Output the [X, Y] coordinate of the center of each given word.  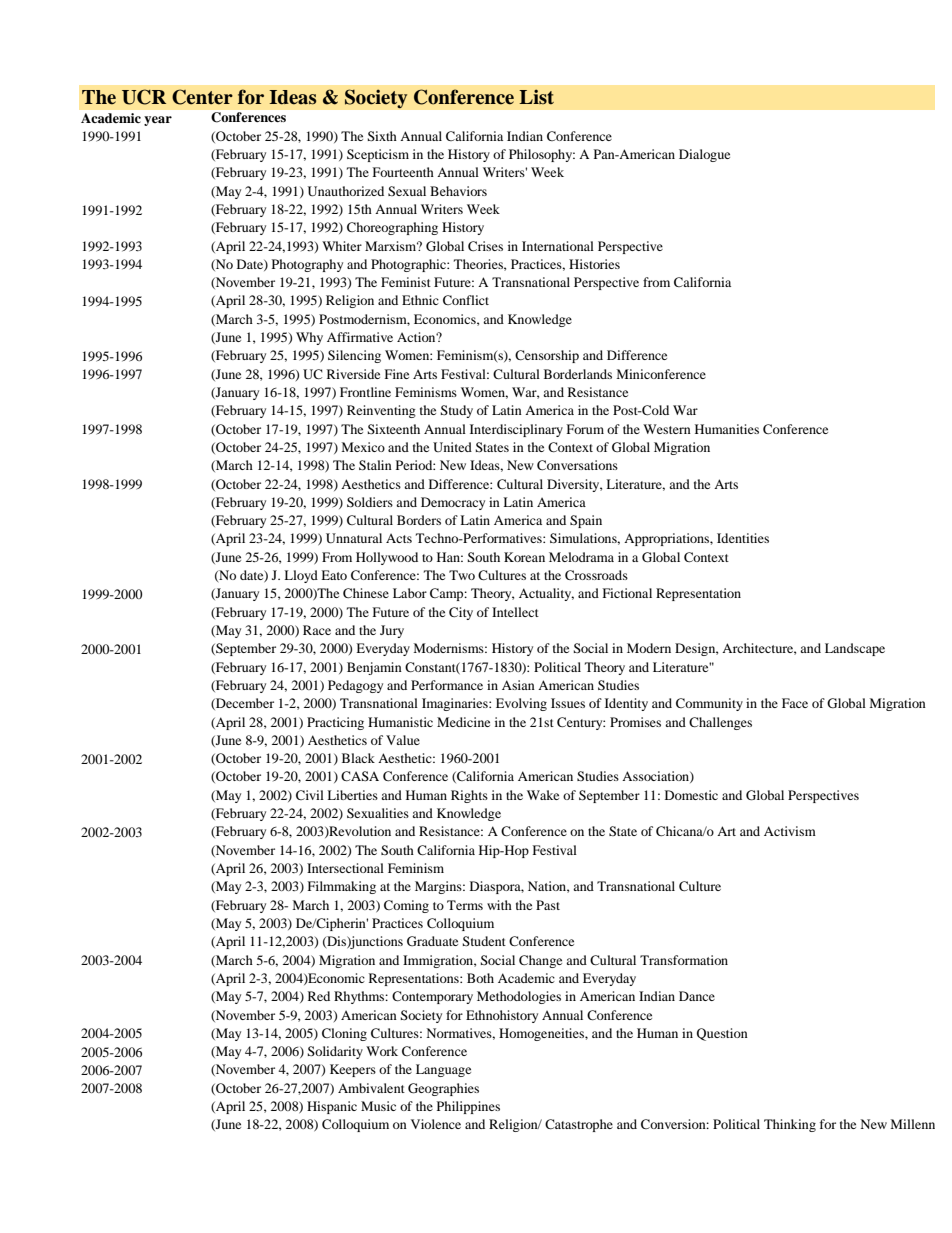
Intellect [515, 612]
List [536, 96]
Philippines [468, 1107]
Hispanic [332, 1107]
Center [202, 97]
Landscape [855, 649]
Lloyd [301, 576]
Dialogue [704, 155]
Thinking [790, 1125]
